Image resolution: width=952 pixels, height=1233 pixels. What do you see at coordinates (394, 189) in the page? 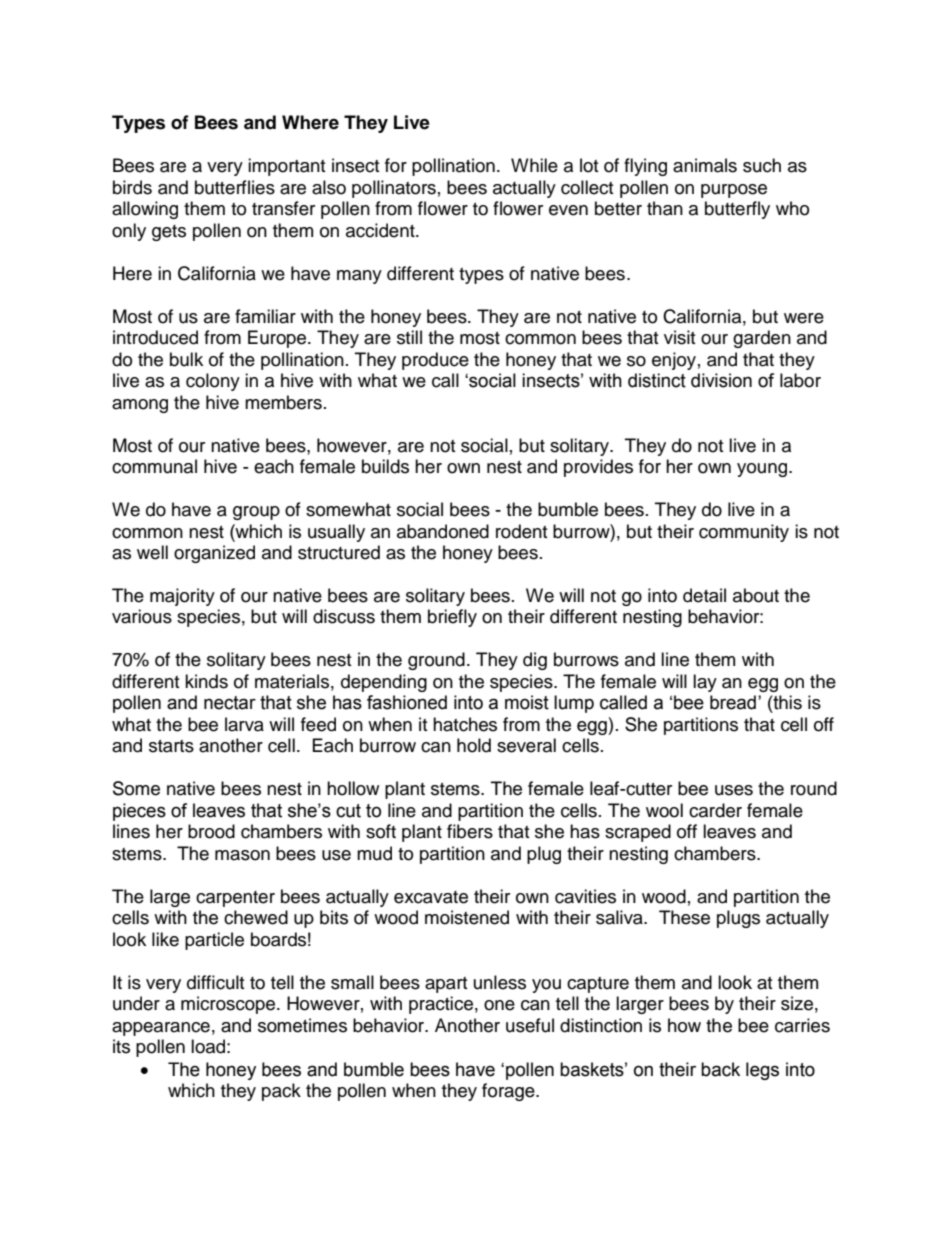
I see `pollinators` at bounding box center [394, 189].
